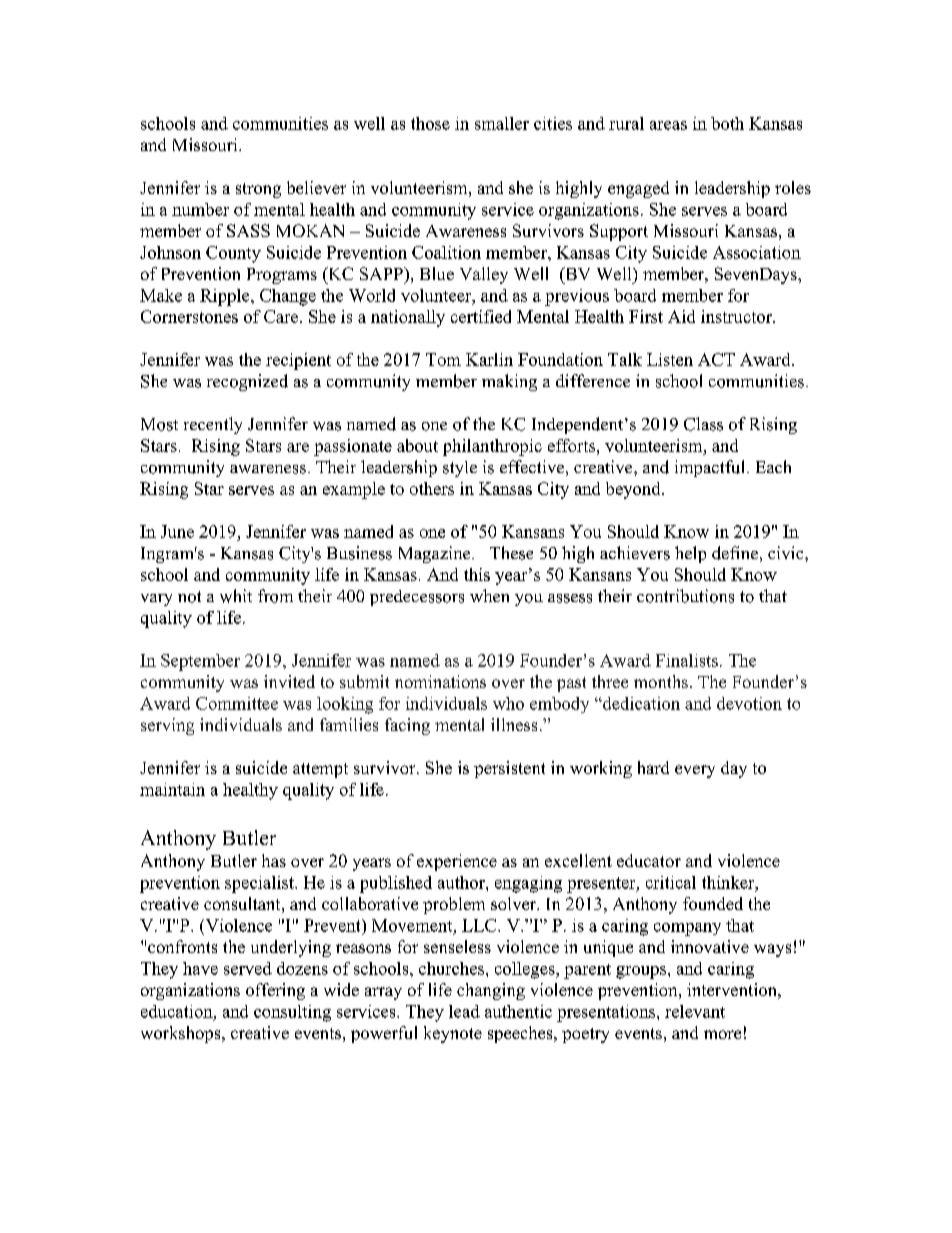 This image has height=1233, width=952. What do you see at coordinates (200, 662) in the image?
I see `September` at bounding box center [200, 662].
